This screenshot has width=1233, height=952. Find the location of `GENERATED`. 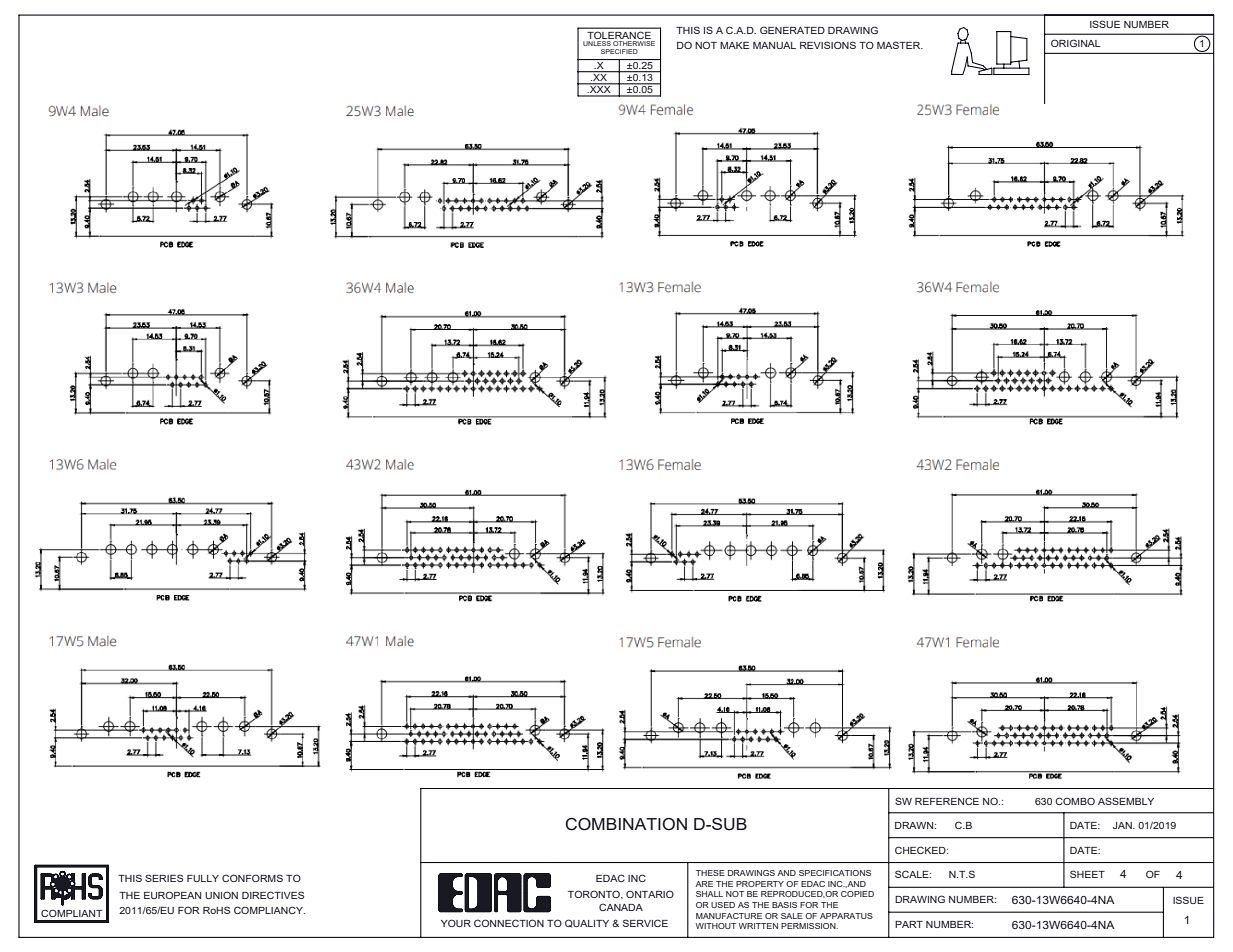

GENERATED is located at coordinates (792, 30).
